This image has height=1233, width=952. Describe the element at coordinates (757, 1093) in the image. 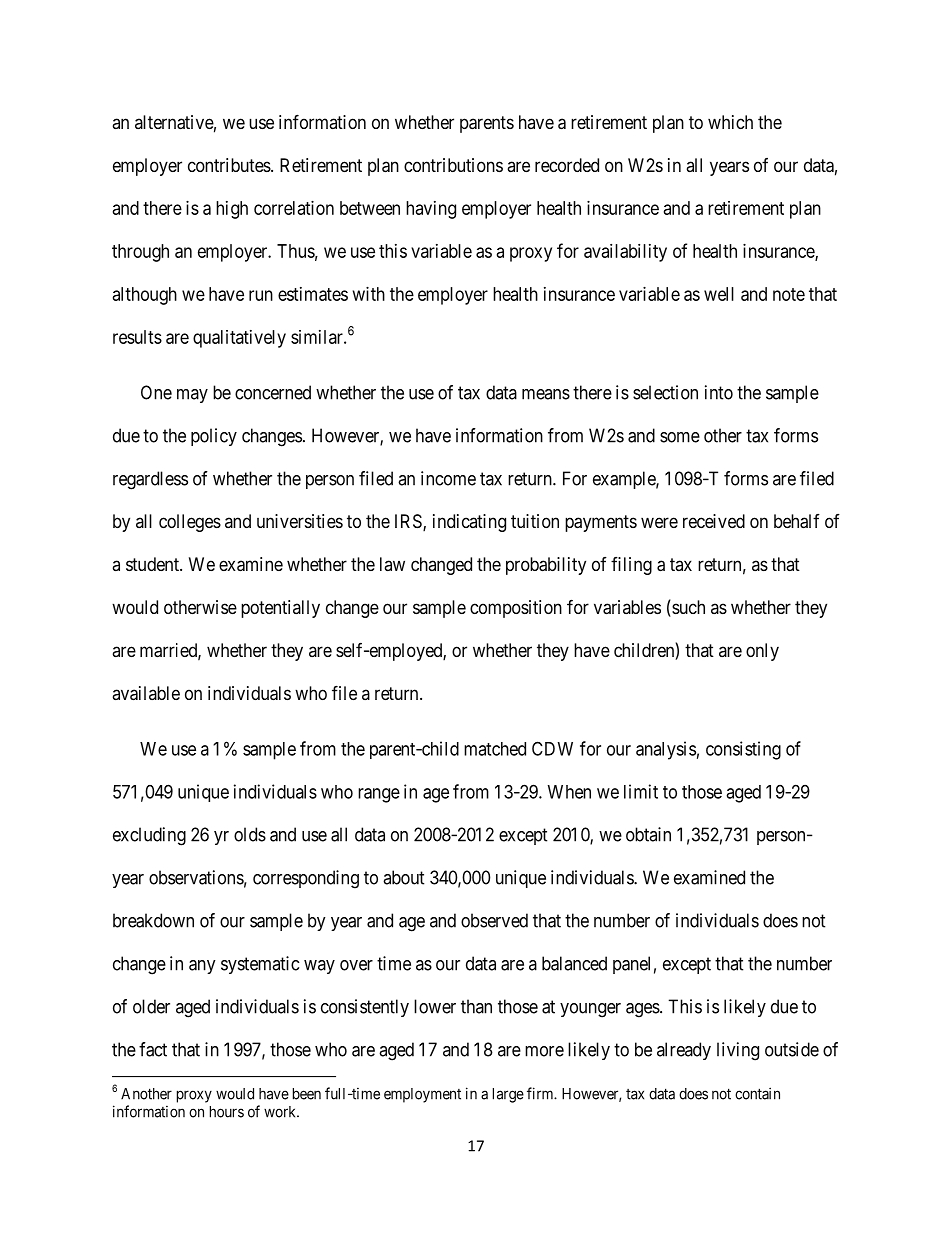

I see `contain` at that location.
